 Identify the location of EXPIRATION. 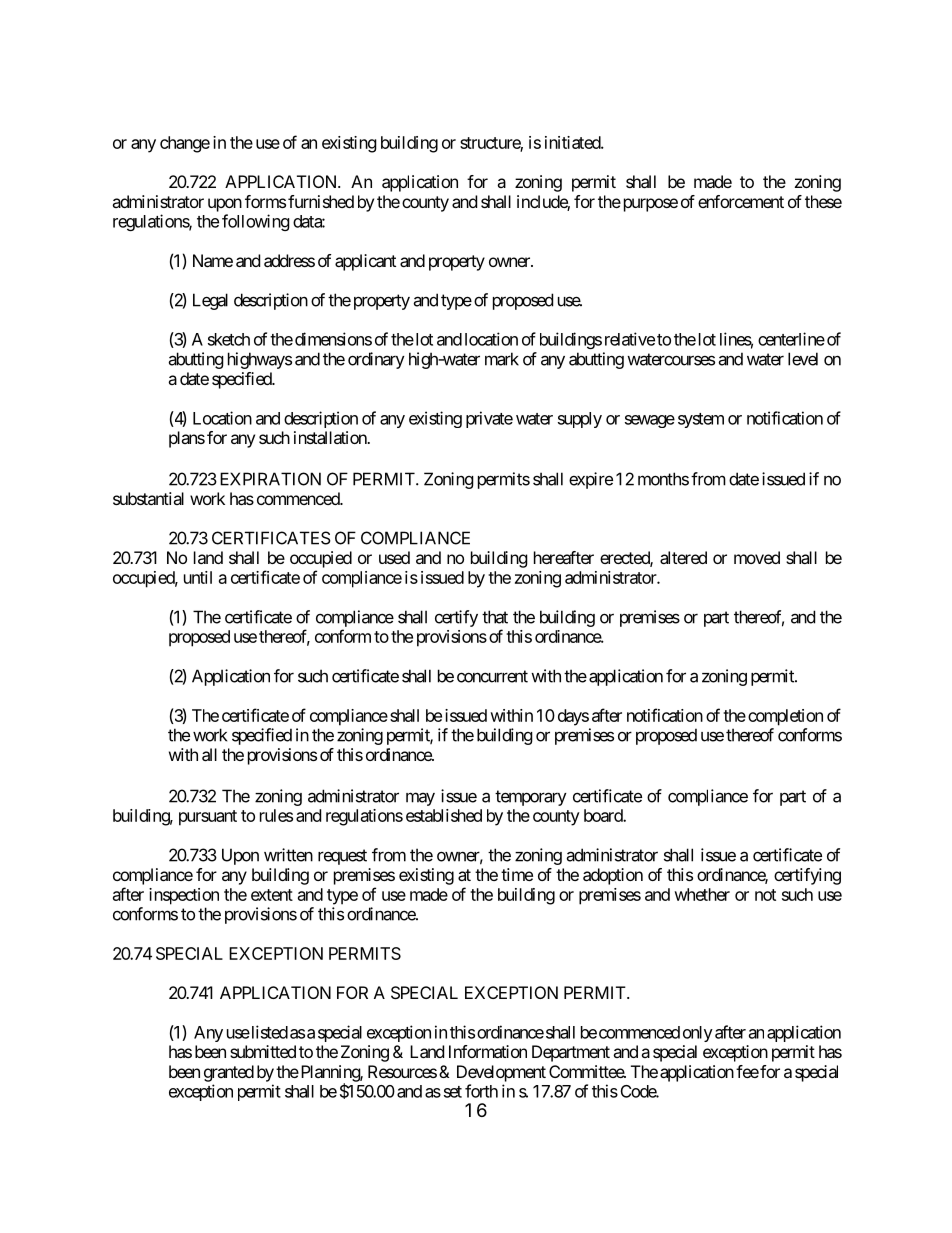
(270, 479).
